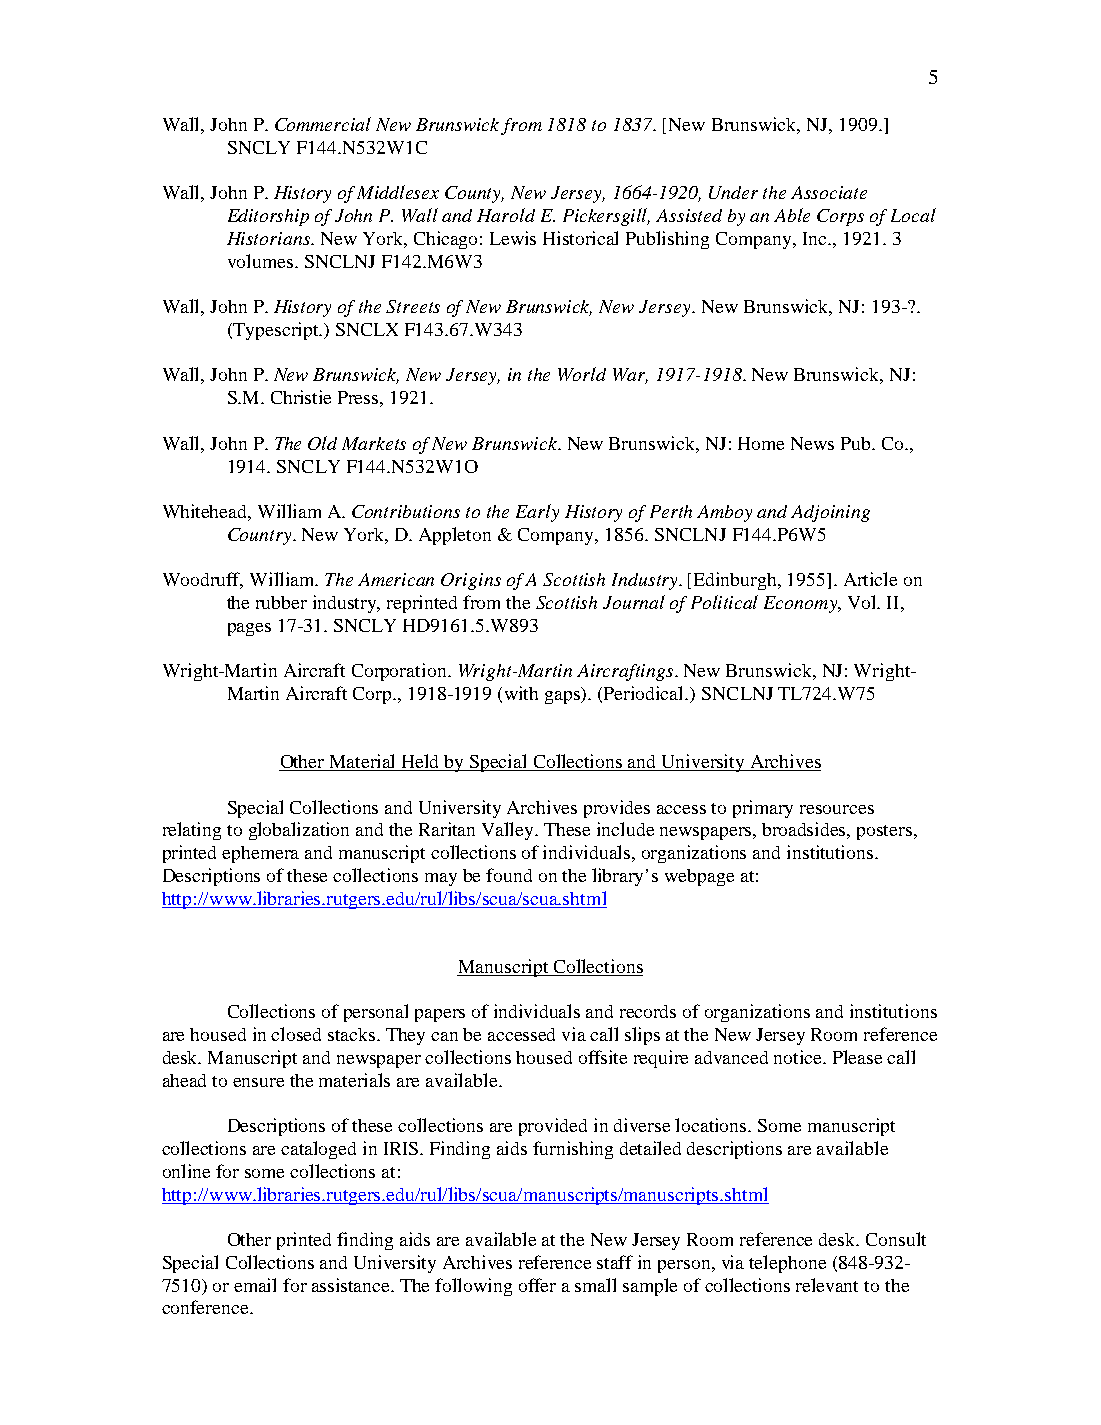  What do you see at coordinates (837, 809) in the image?
I see `resources` at bounding box center [837, 809].
